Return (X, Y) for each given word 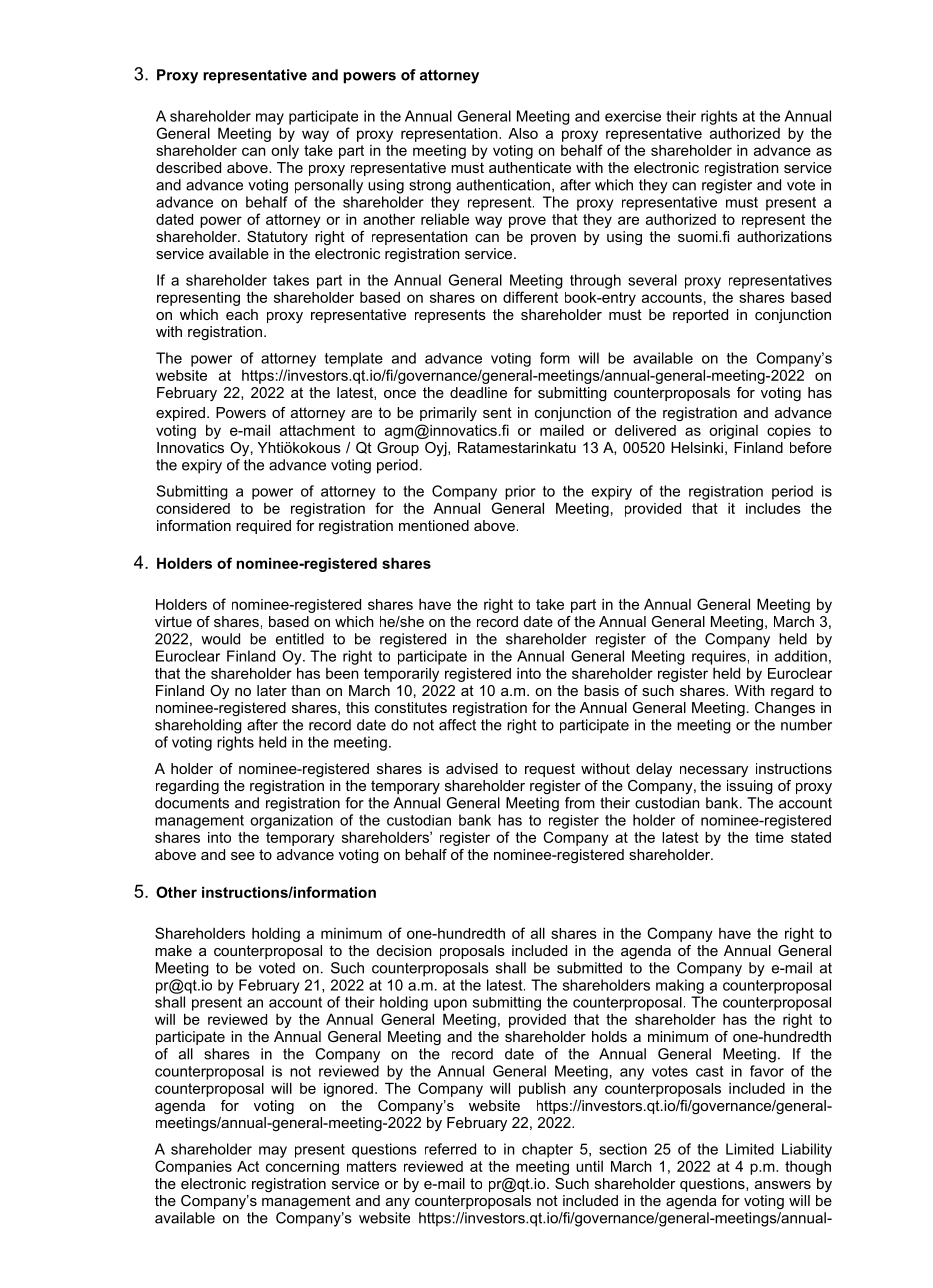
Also (523, 133)
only (285, 152)
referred (450, 1149)
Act (248, 1166)
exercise (633, 116)
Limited (750, 1149)
